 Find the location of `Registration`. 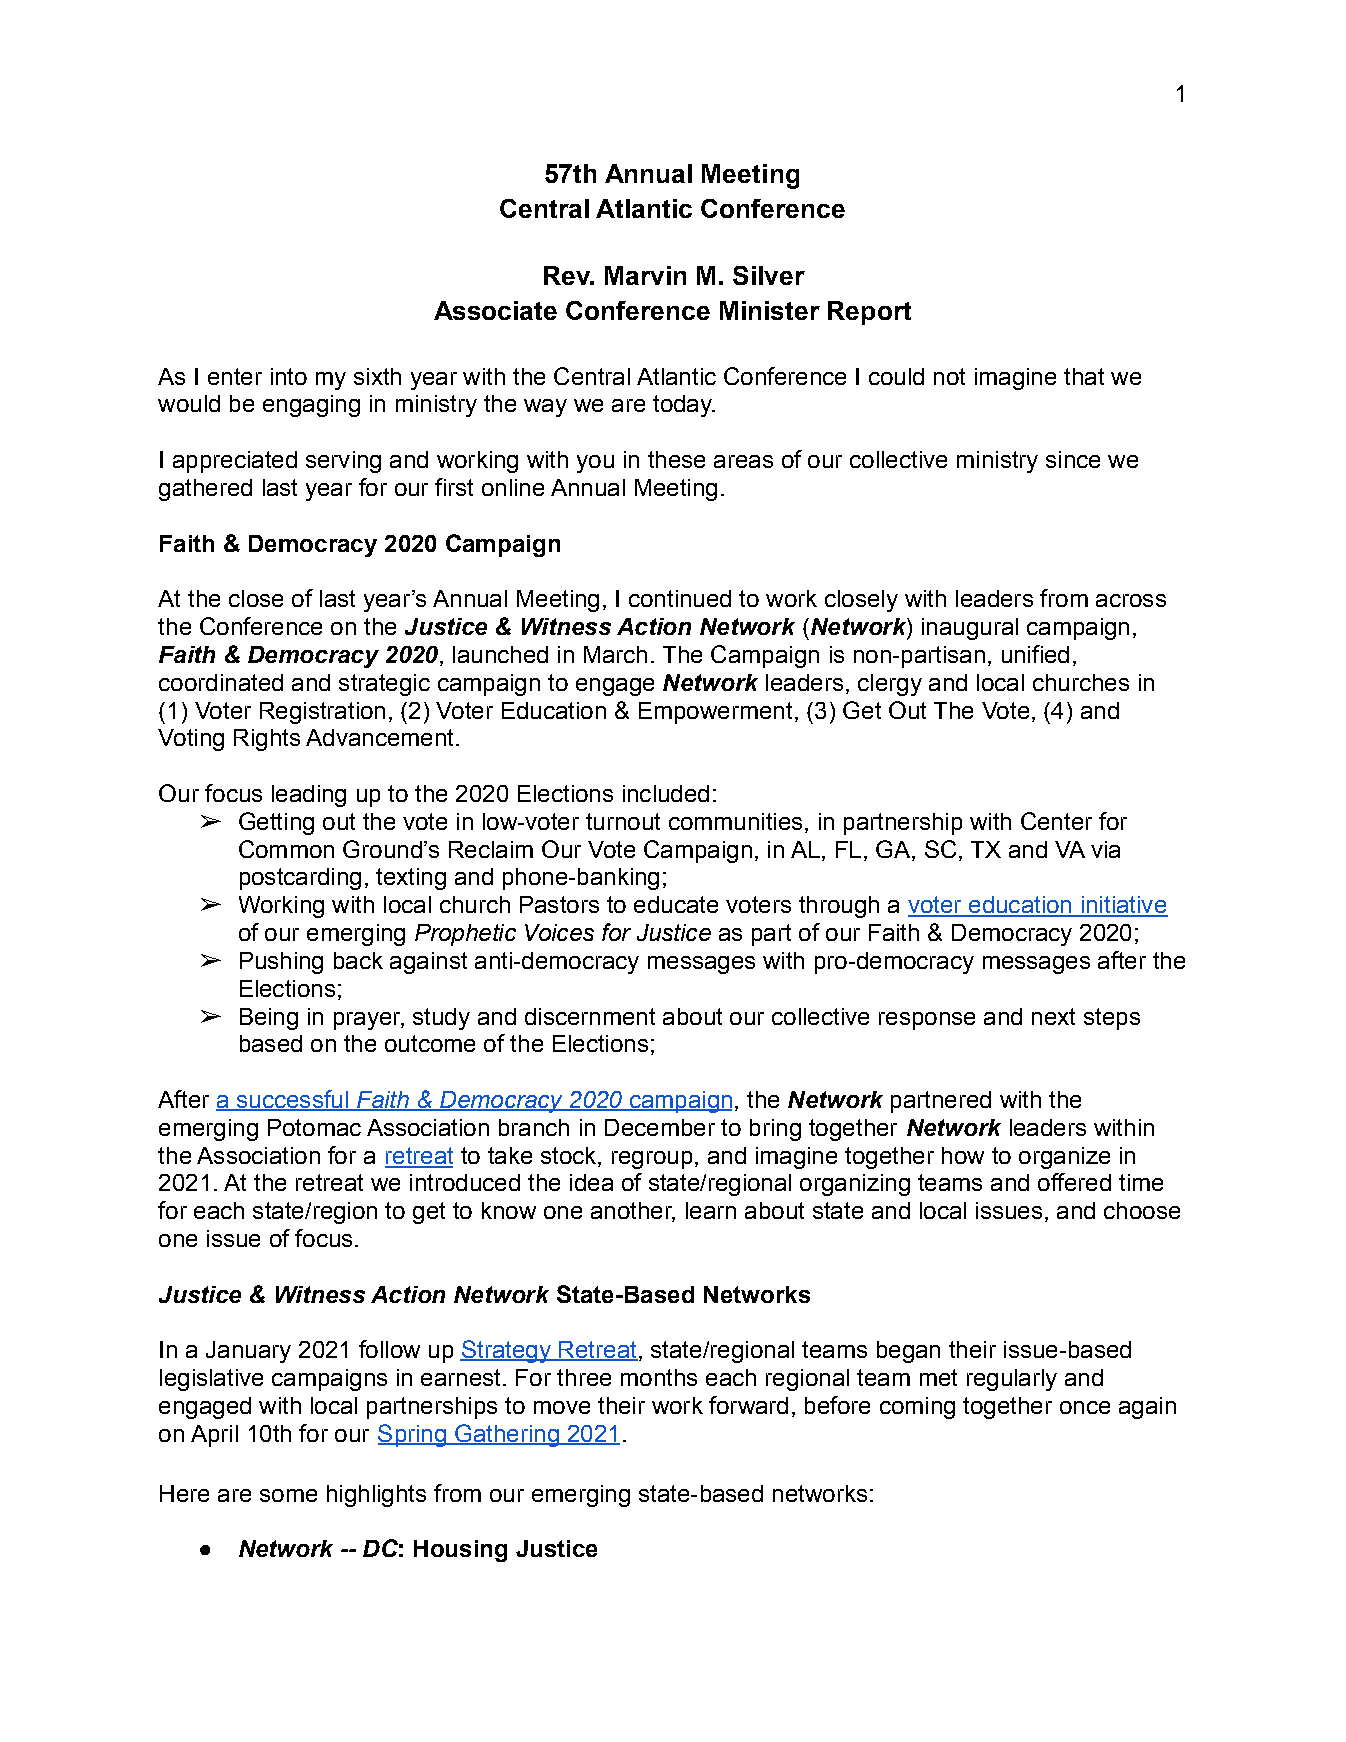

Registration is located at coordinates (322, 713).
